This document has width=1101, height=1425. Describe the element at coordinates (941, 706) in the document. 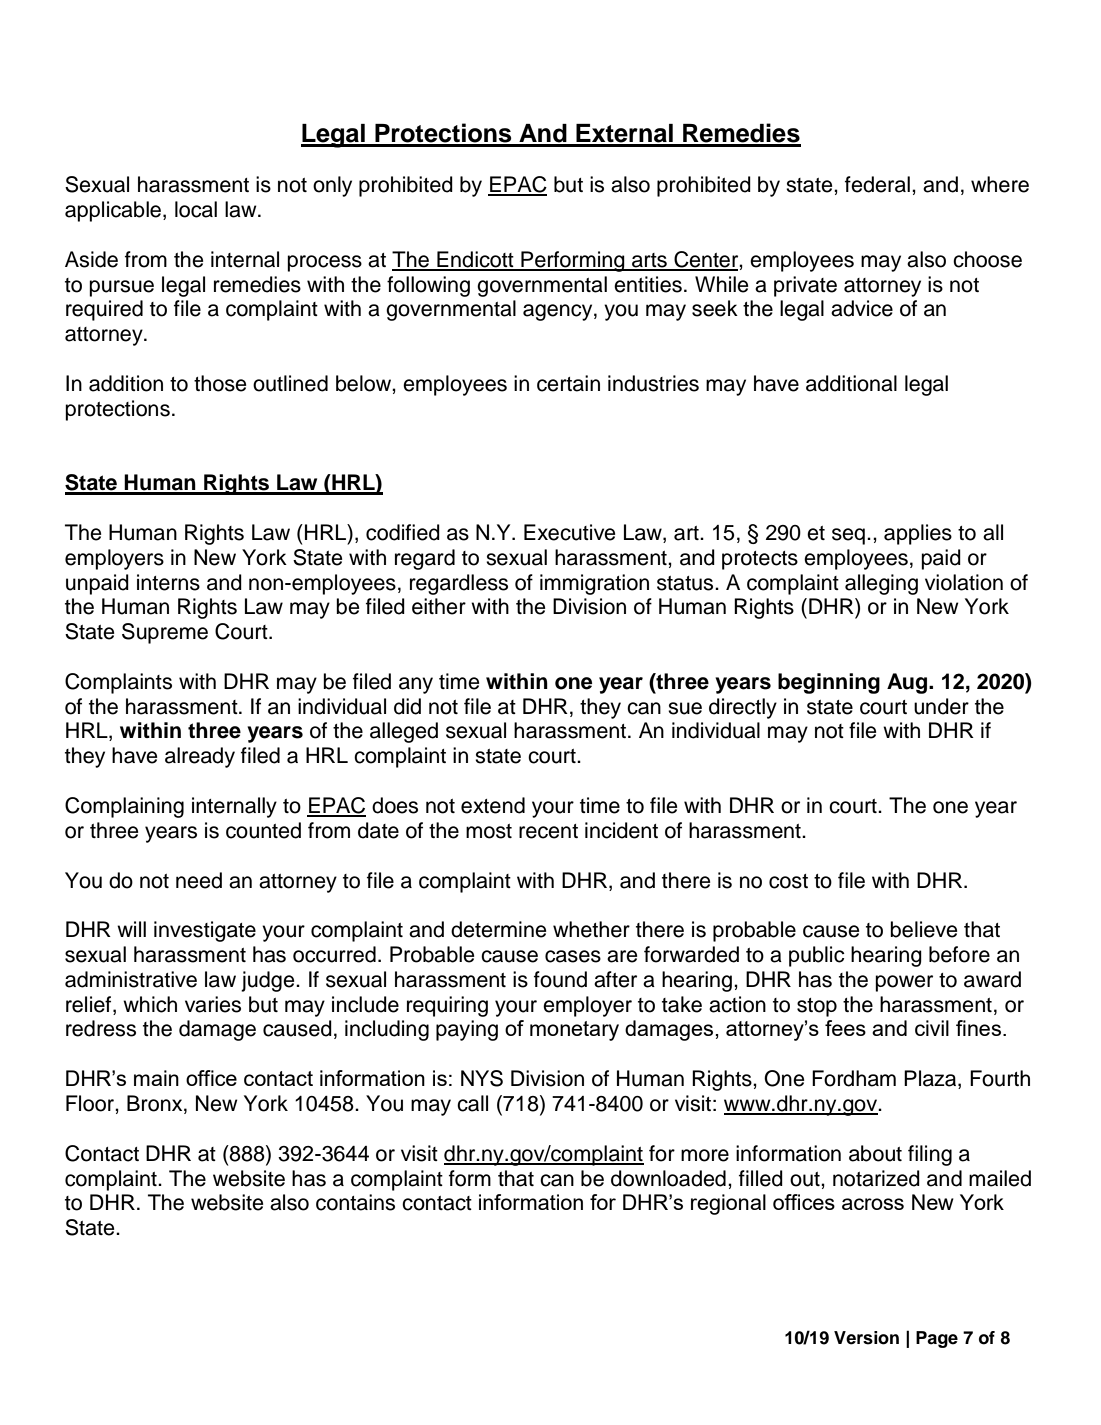

I see `under` at that location.
